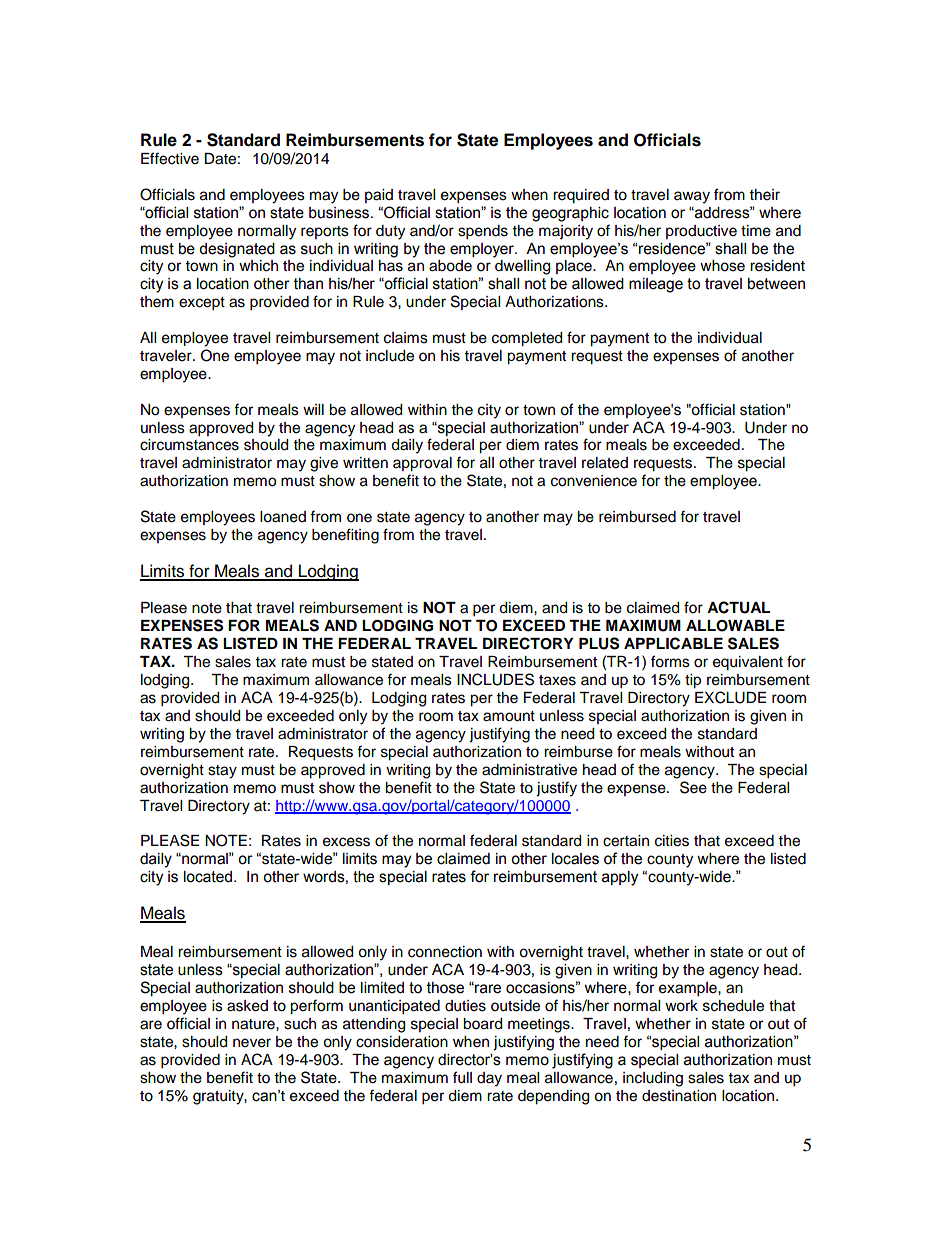 The image size is (952, 1233). I want to click on loaned, so click(283, 517).
